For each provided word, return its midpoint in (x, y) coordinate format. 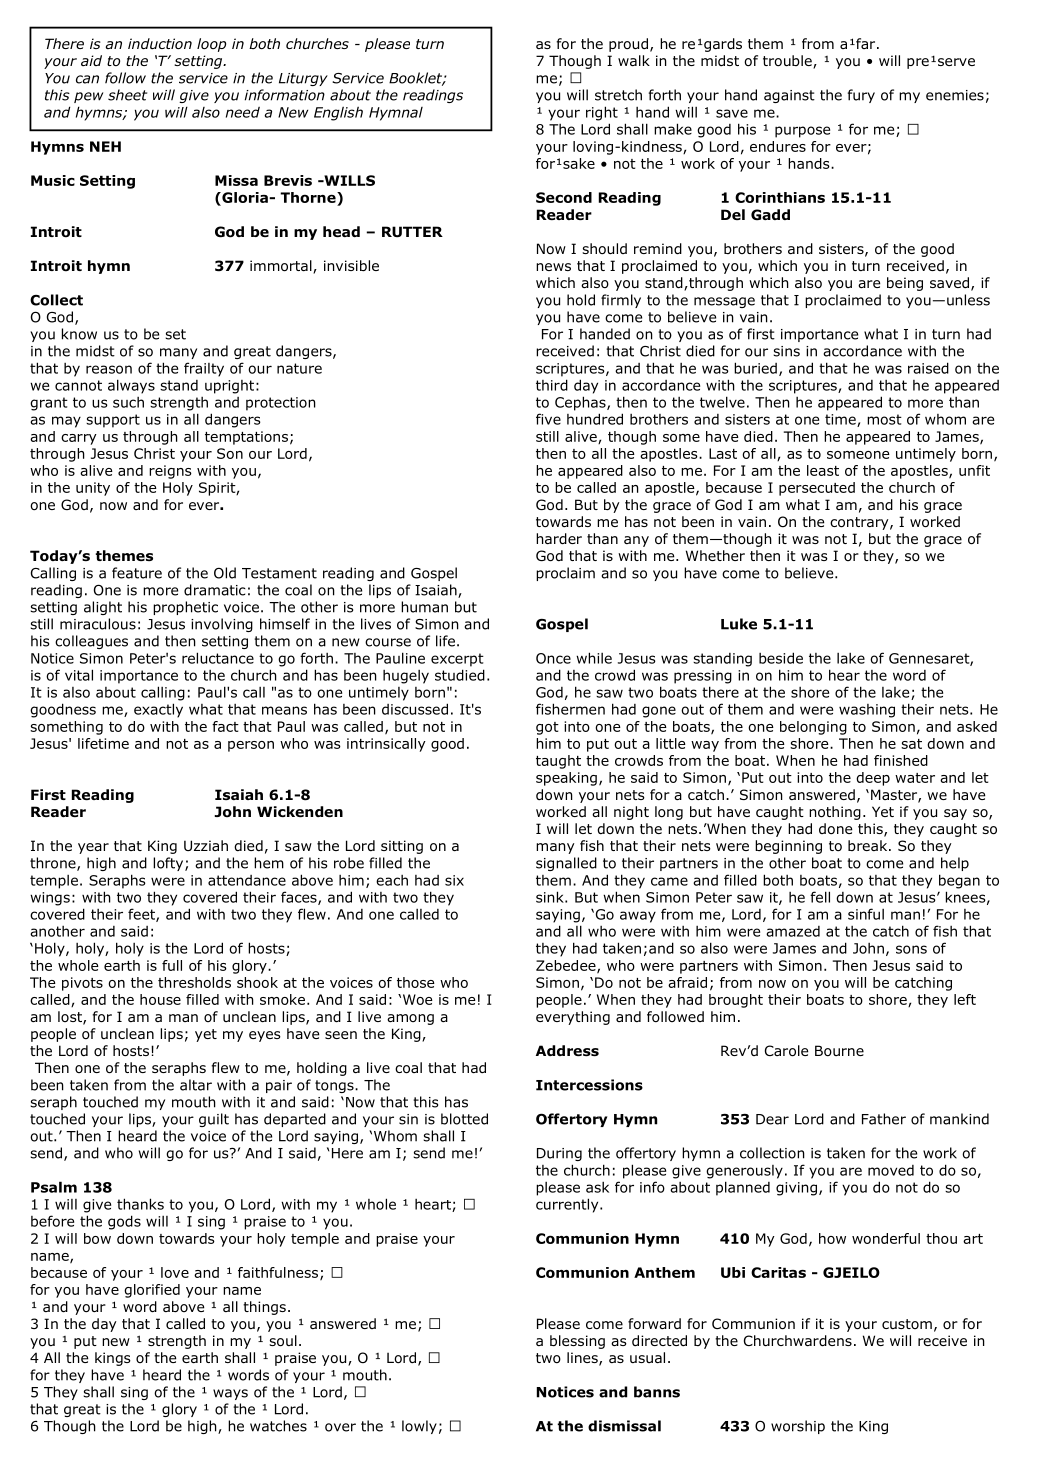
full (172, 965)
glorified (152, 1291)
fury (861, 96)
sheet (127, 95)
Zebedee (567, 966)
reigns (170, 472)
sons (911, 949)
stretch (618, 95)
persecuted (817, 489)
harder (559, 539)
